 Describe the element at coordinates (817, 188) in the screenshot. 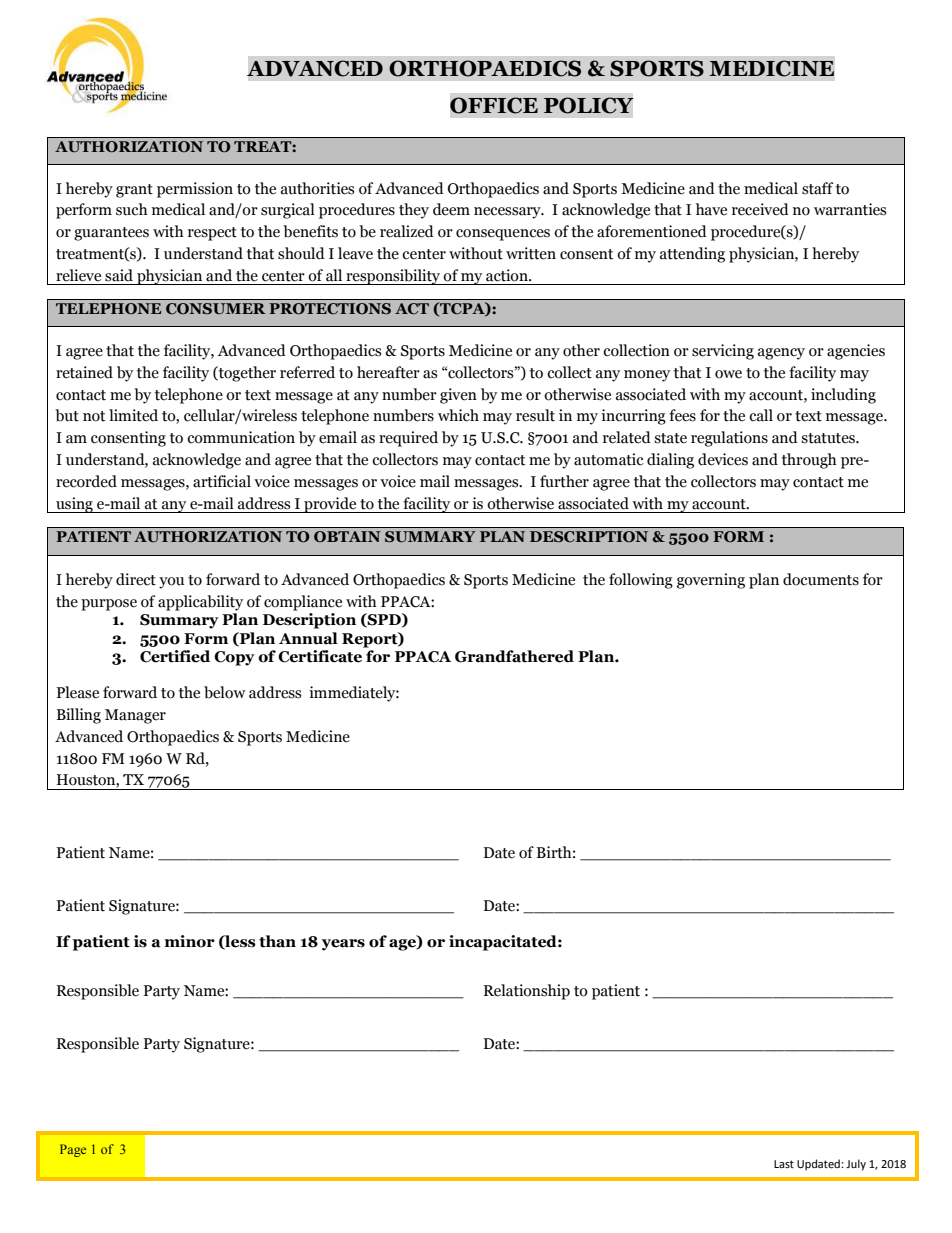

I see `staff` at that location.
